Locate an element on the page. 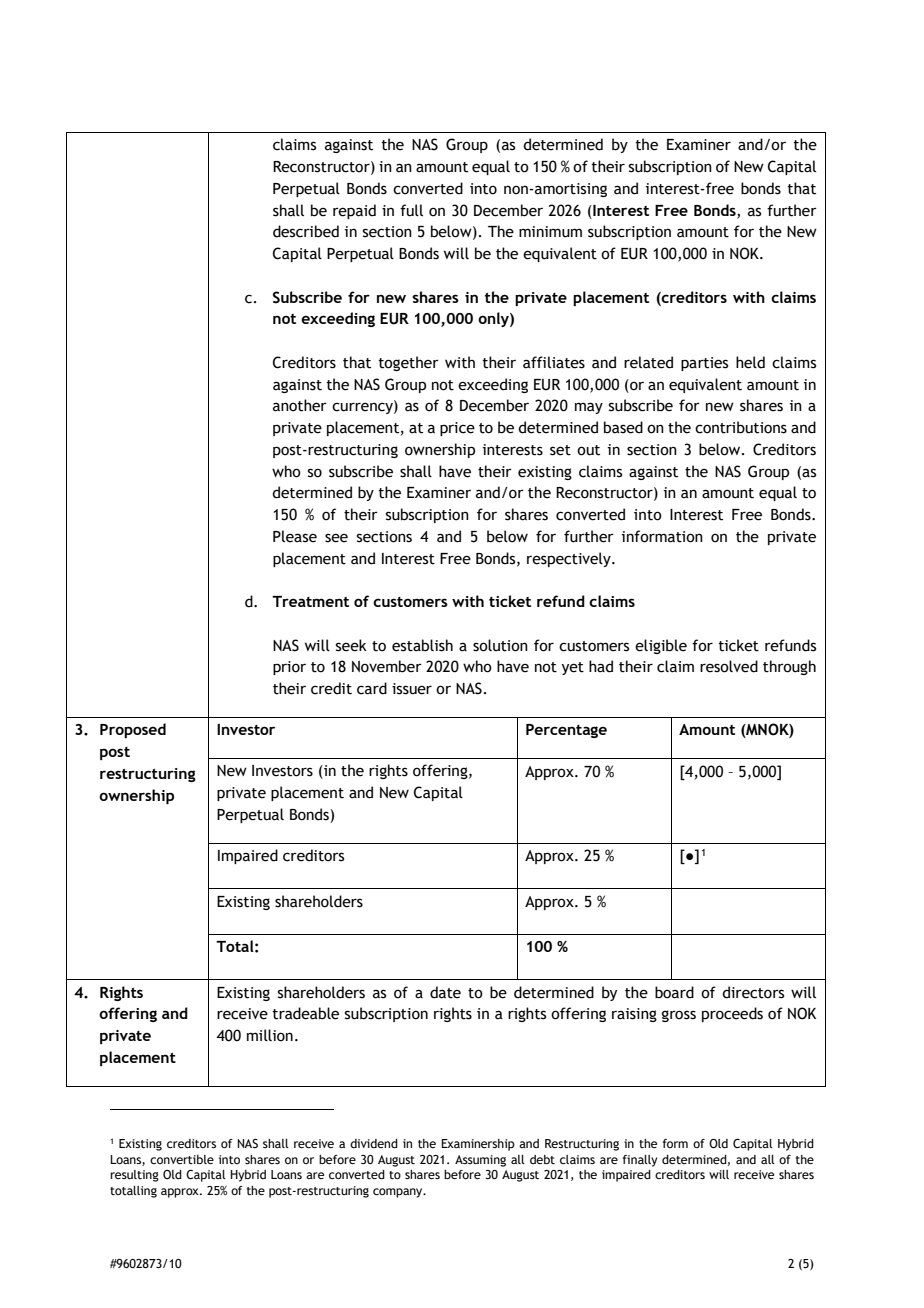 The height and width of the image is (1308, 924). full is located at coordinates (411, 210).
